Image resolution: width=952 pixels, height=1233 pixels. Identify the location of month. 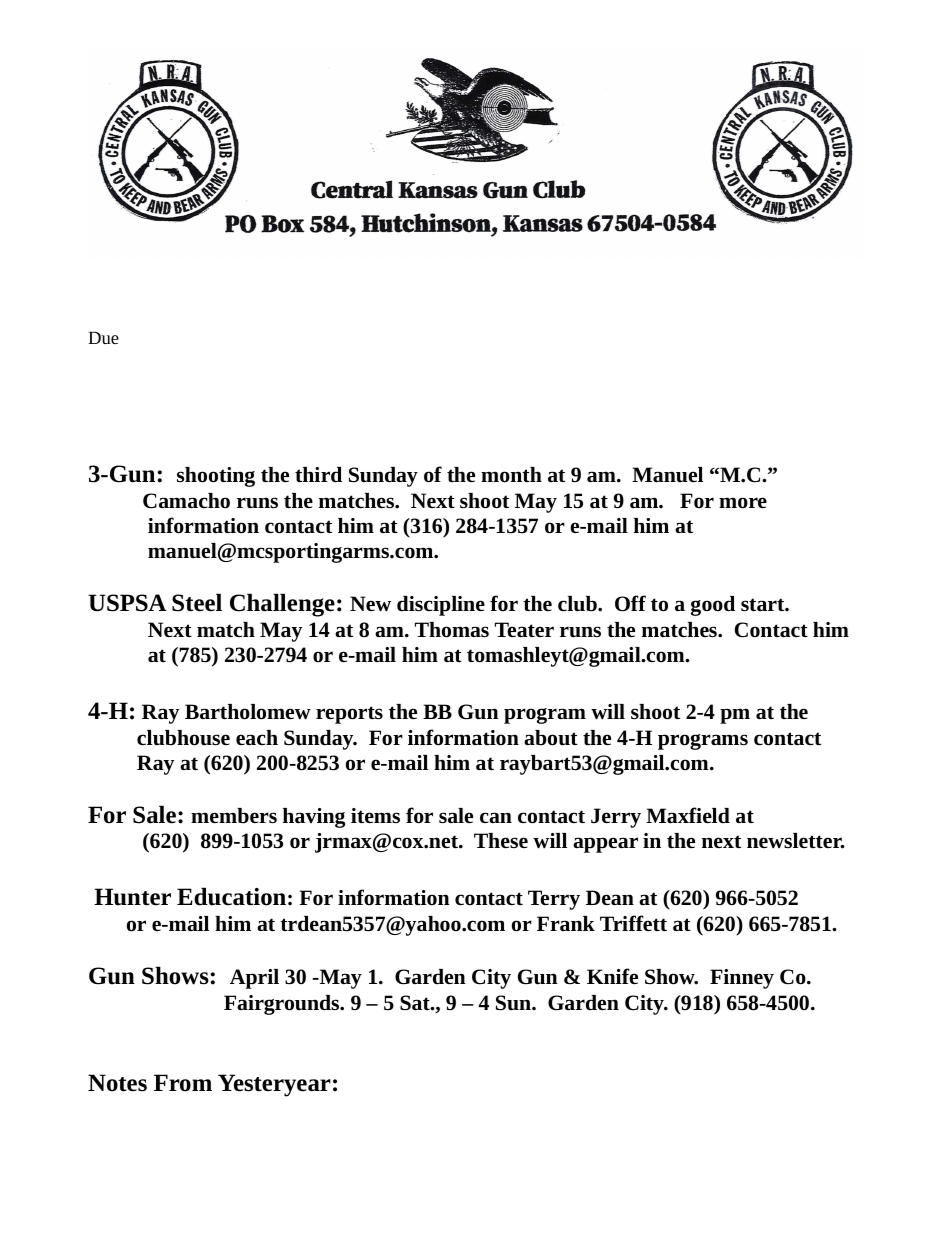
(511, 475).
